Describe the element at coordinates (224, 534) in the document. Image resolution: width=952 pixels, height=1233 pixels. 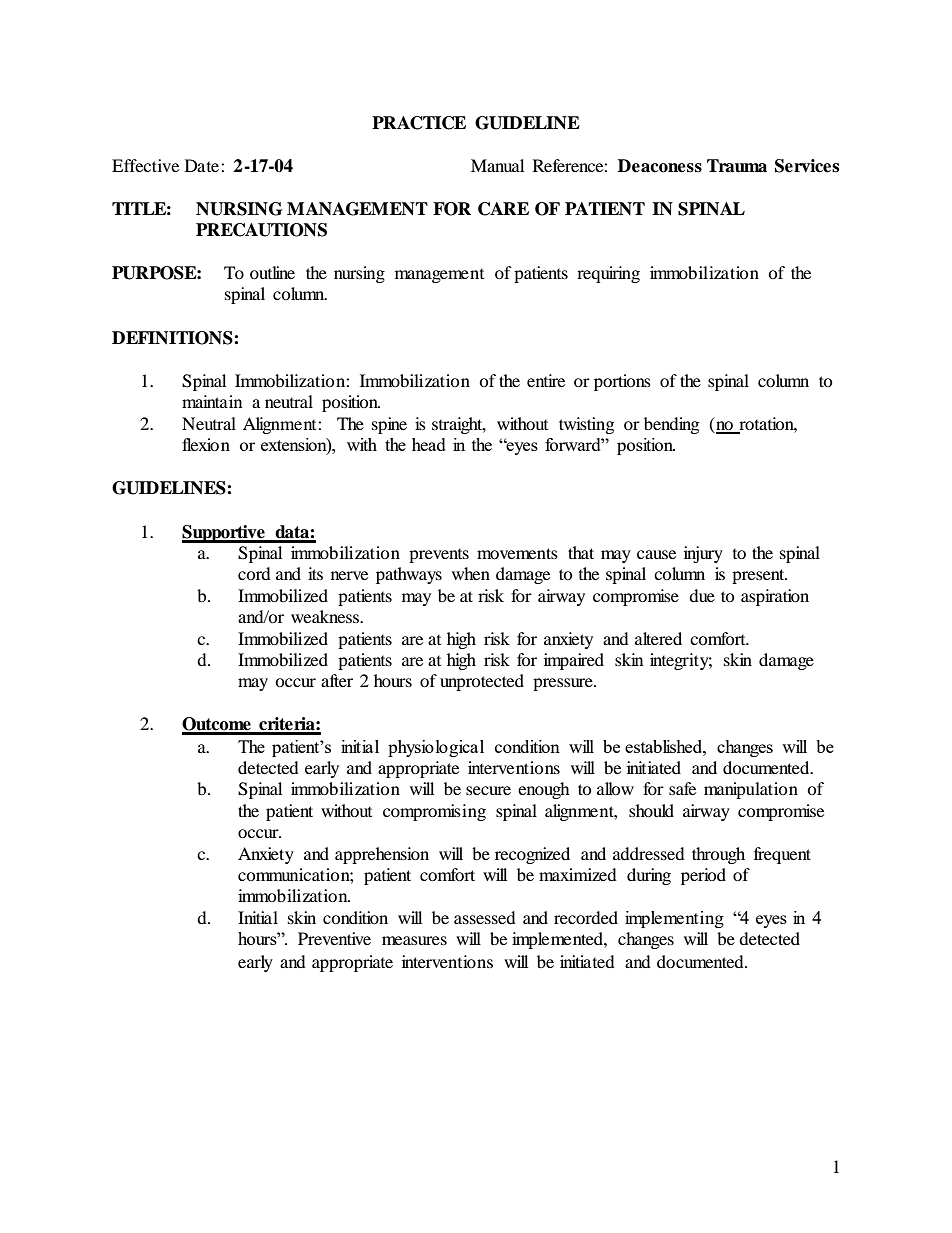
I see `Supportive` at that location.
